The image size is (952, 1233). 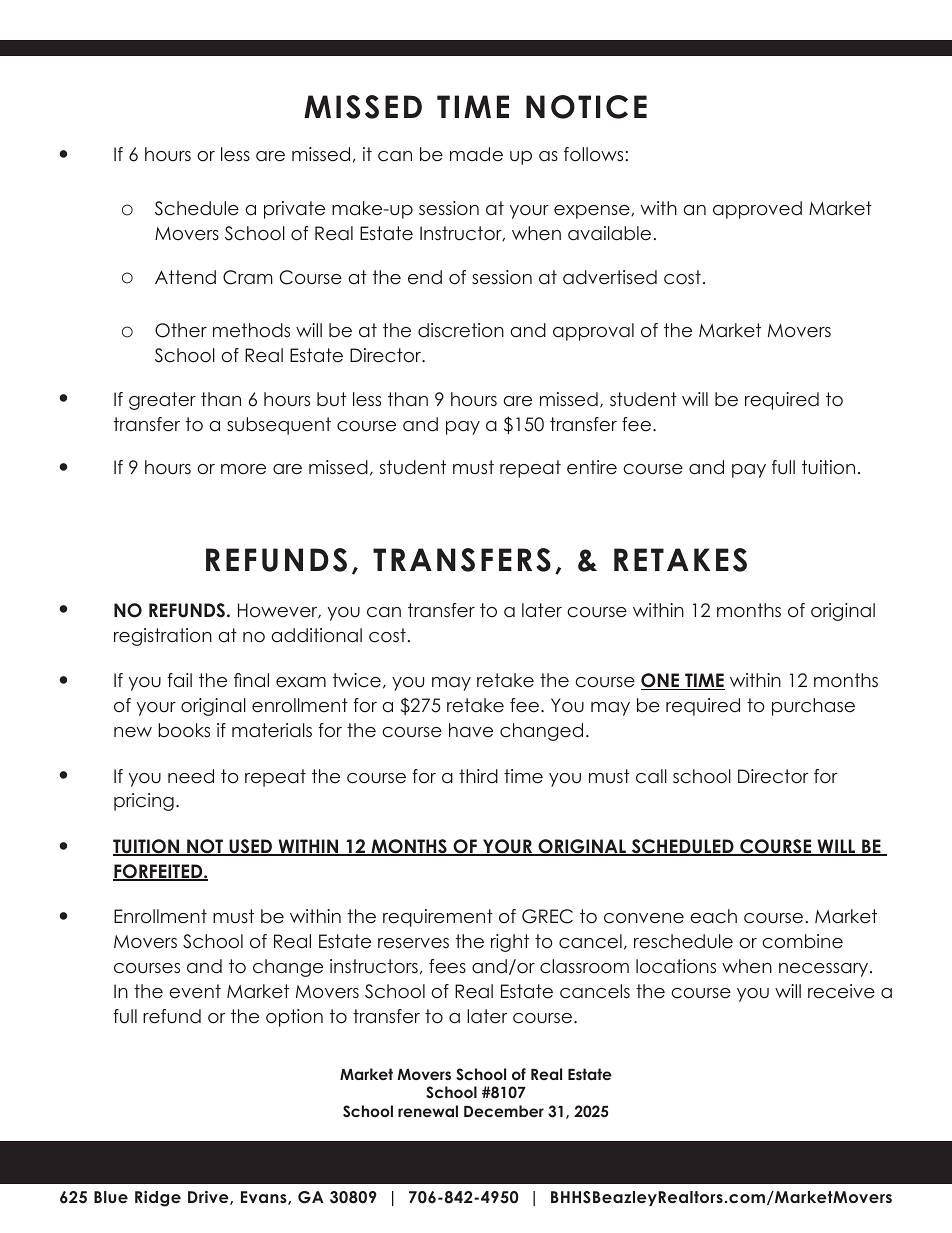 What do you see at coordinates (478, 776) in the document?
I see `third` at bounding box center [478, 776].
